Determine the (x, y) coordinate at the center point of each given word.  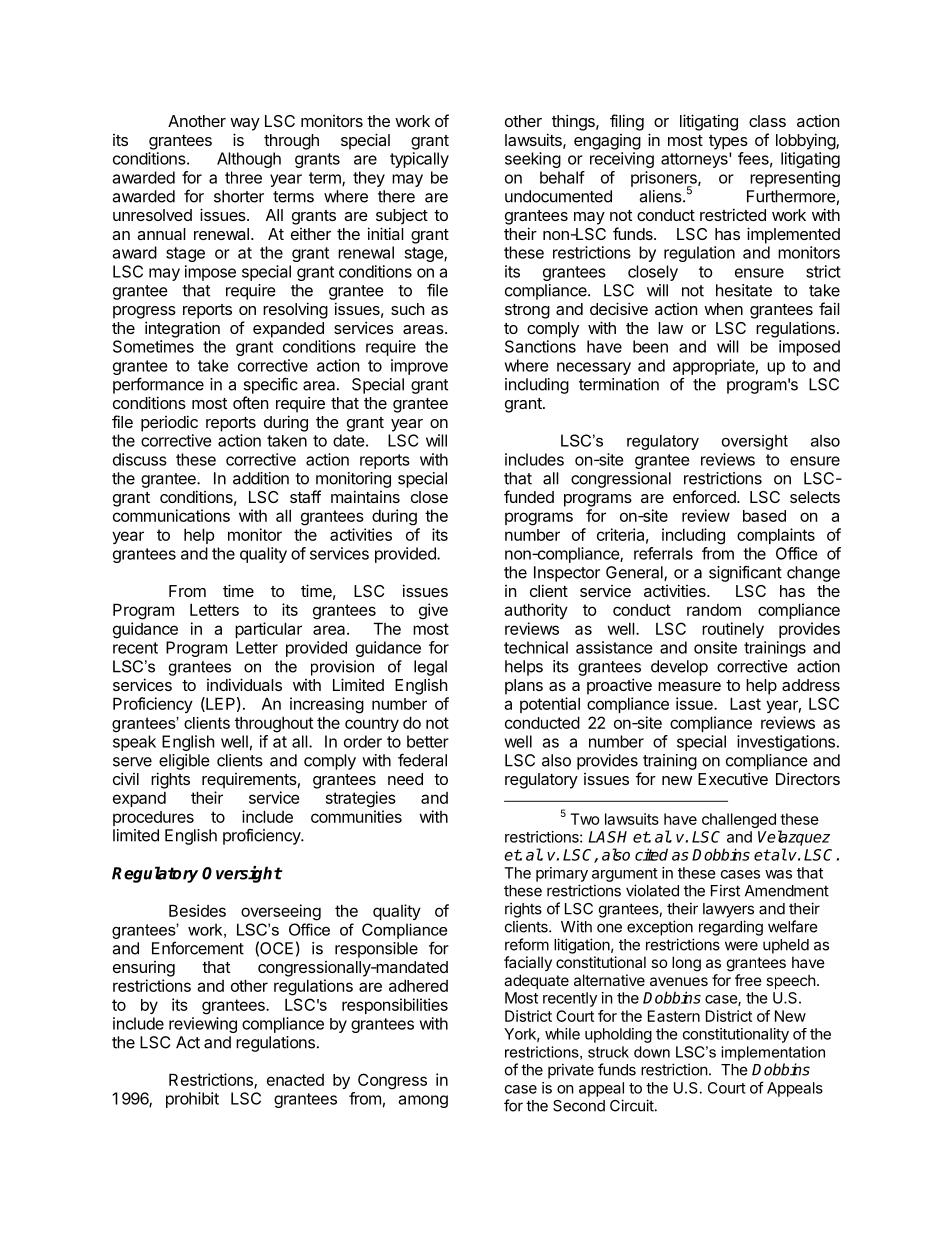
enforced (705, 496)
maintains (365, 496)
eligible (184, 762)
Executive (733, 778)
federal (422, 760)
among (423, 1101)
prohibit (192, 1100)
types (728, 142)
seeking (533, 160)
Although (249, 160)
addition (261, 478)
